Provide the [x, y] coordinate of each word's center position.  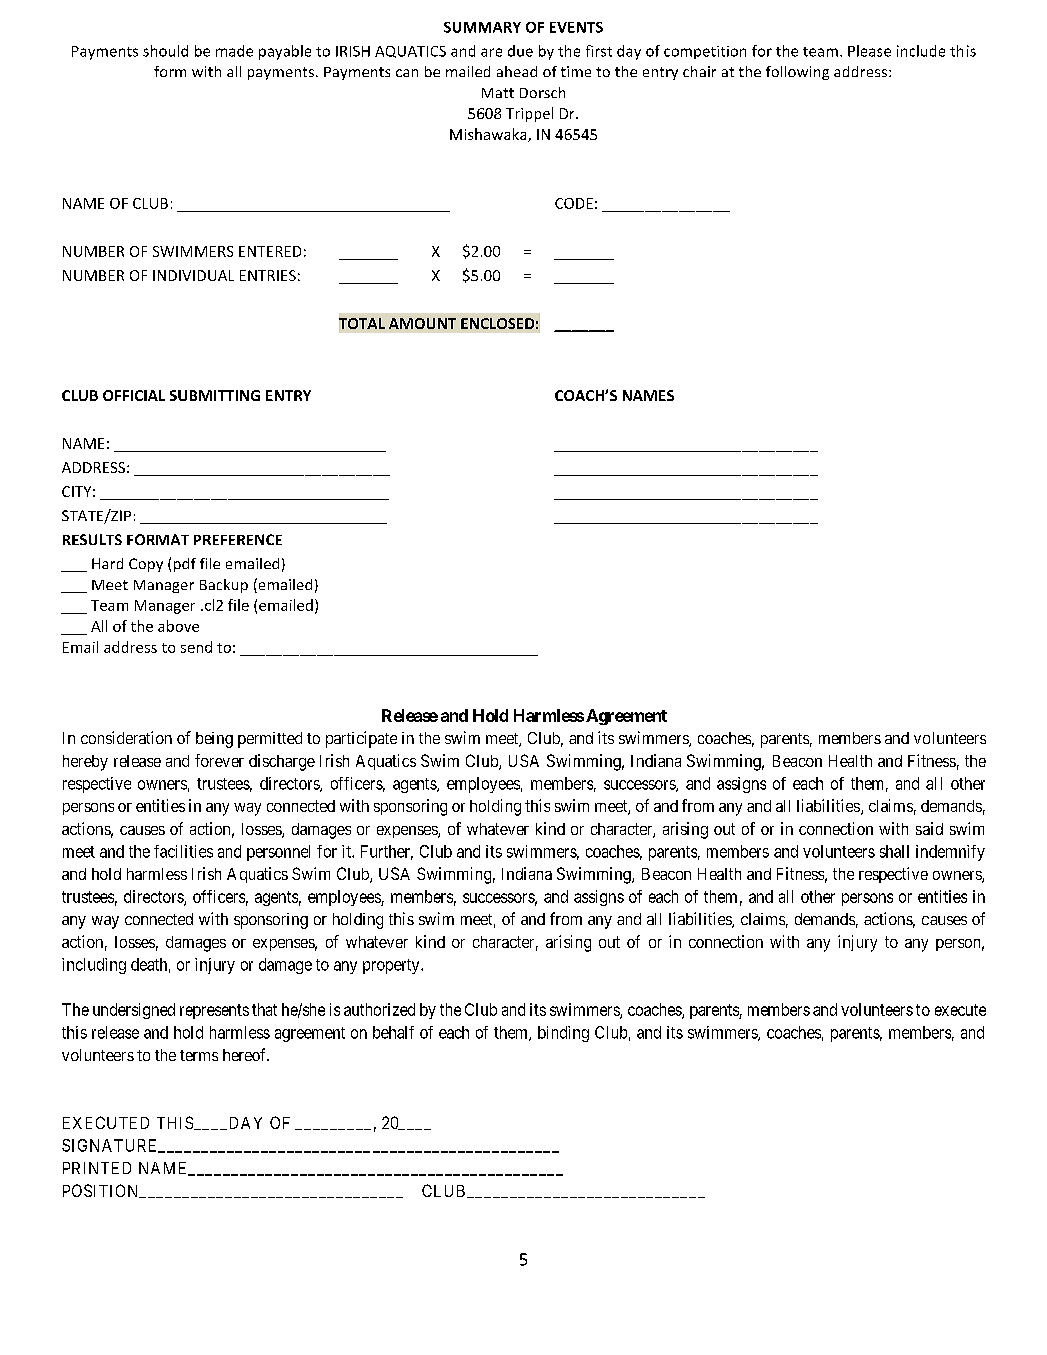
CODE [574, 203]
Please [869, 51]
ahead [517, 71]
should [165, 51]
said [929, 828]
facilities [183, 851]
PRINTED [97, 1168]
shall [894, 851]
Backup [224, 586]
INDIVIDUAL [193, 275]
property [392, 966]
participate [361, 739]
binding [563, 1034]
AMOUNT [422, 323]
